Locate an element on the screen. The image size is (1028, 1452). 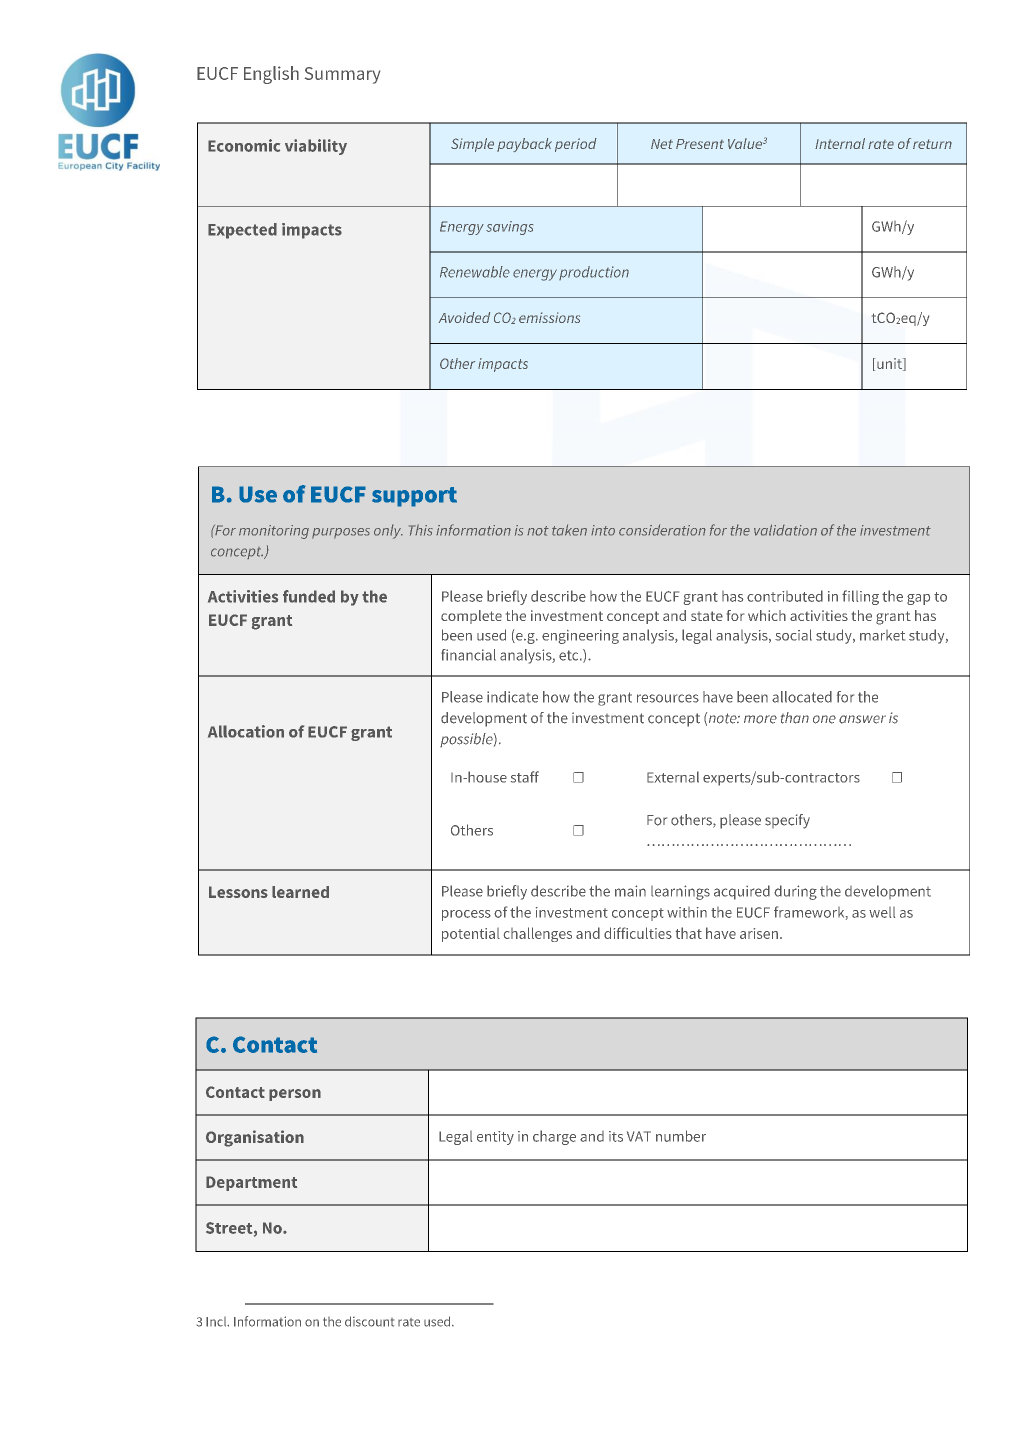
charge is located at coordinates (554, 1137).
